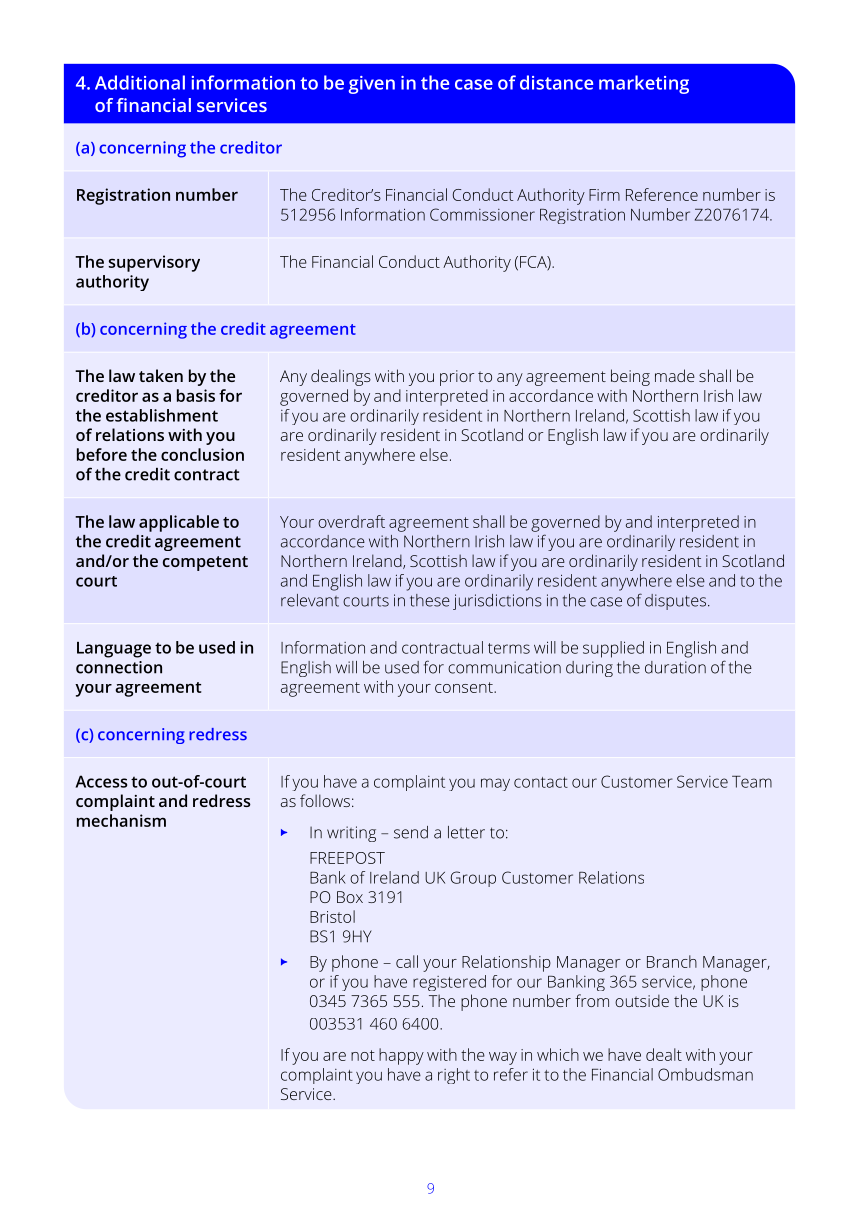 Image resolution: width=859 pixels, height=1218 pixels. What do you see at coordinates (457, 378) in the screenshot?
I see `prior` at bounding box center [457, 378].
